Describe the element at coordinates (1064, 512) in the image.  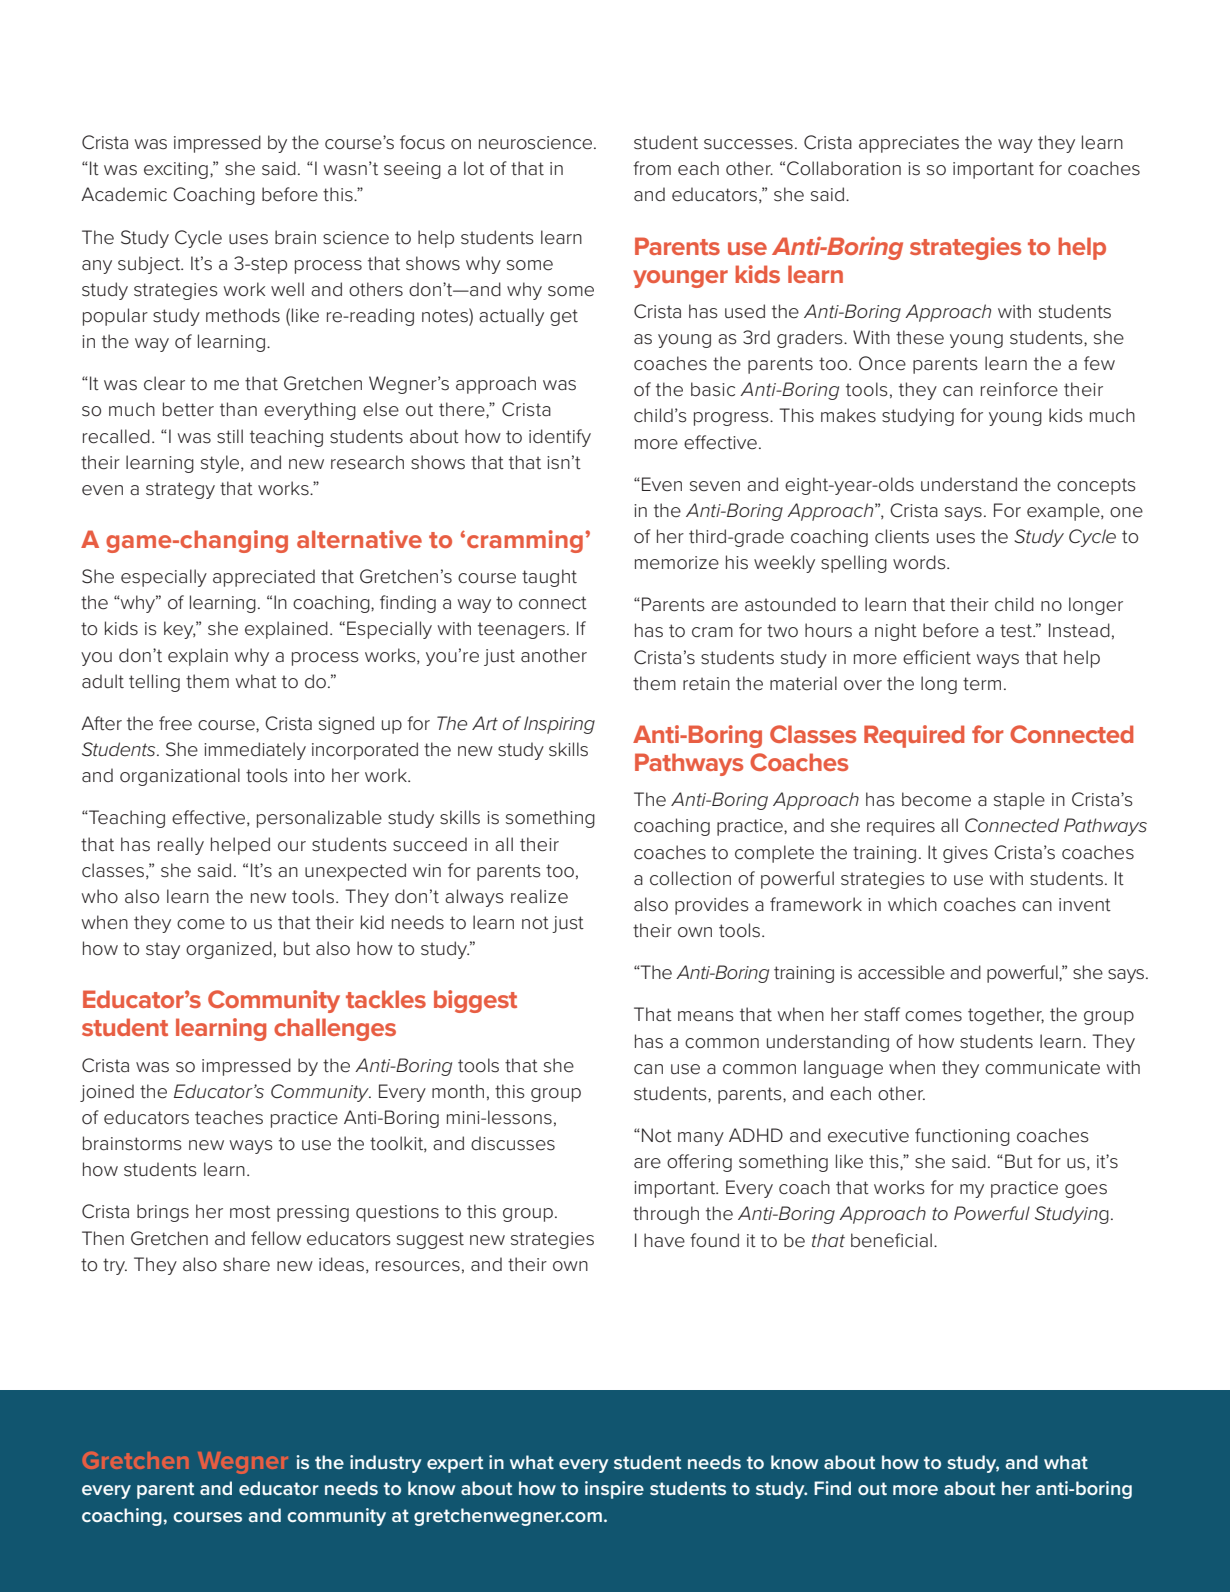
I see `example` at that location.
